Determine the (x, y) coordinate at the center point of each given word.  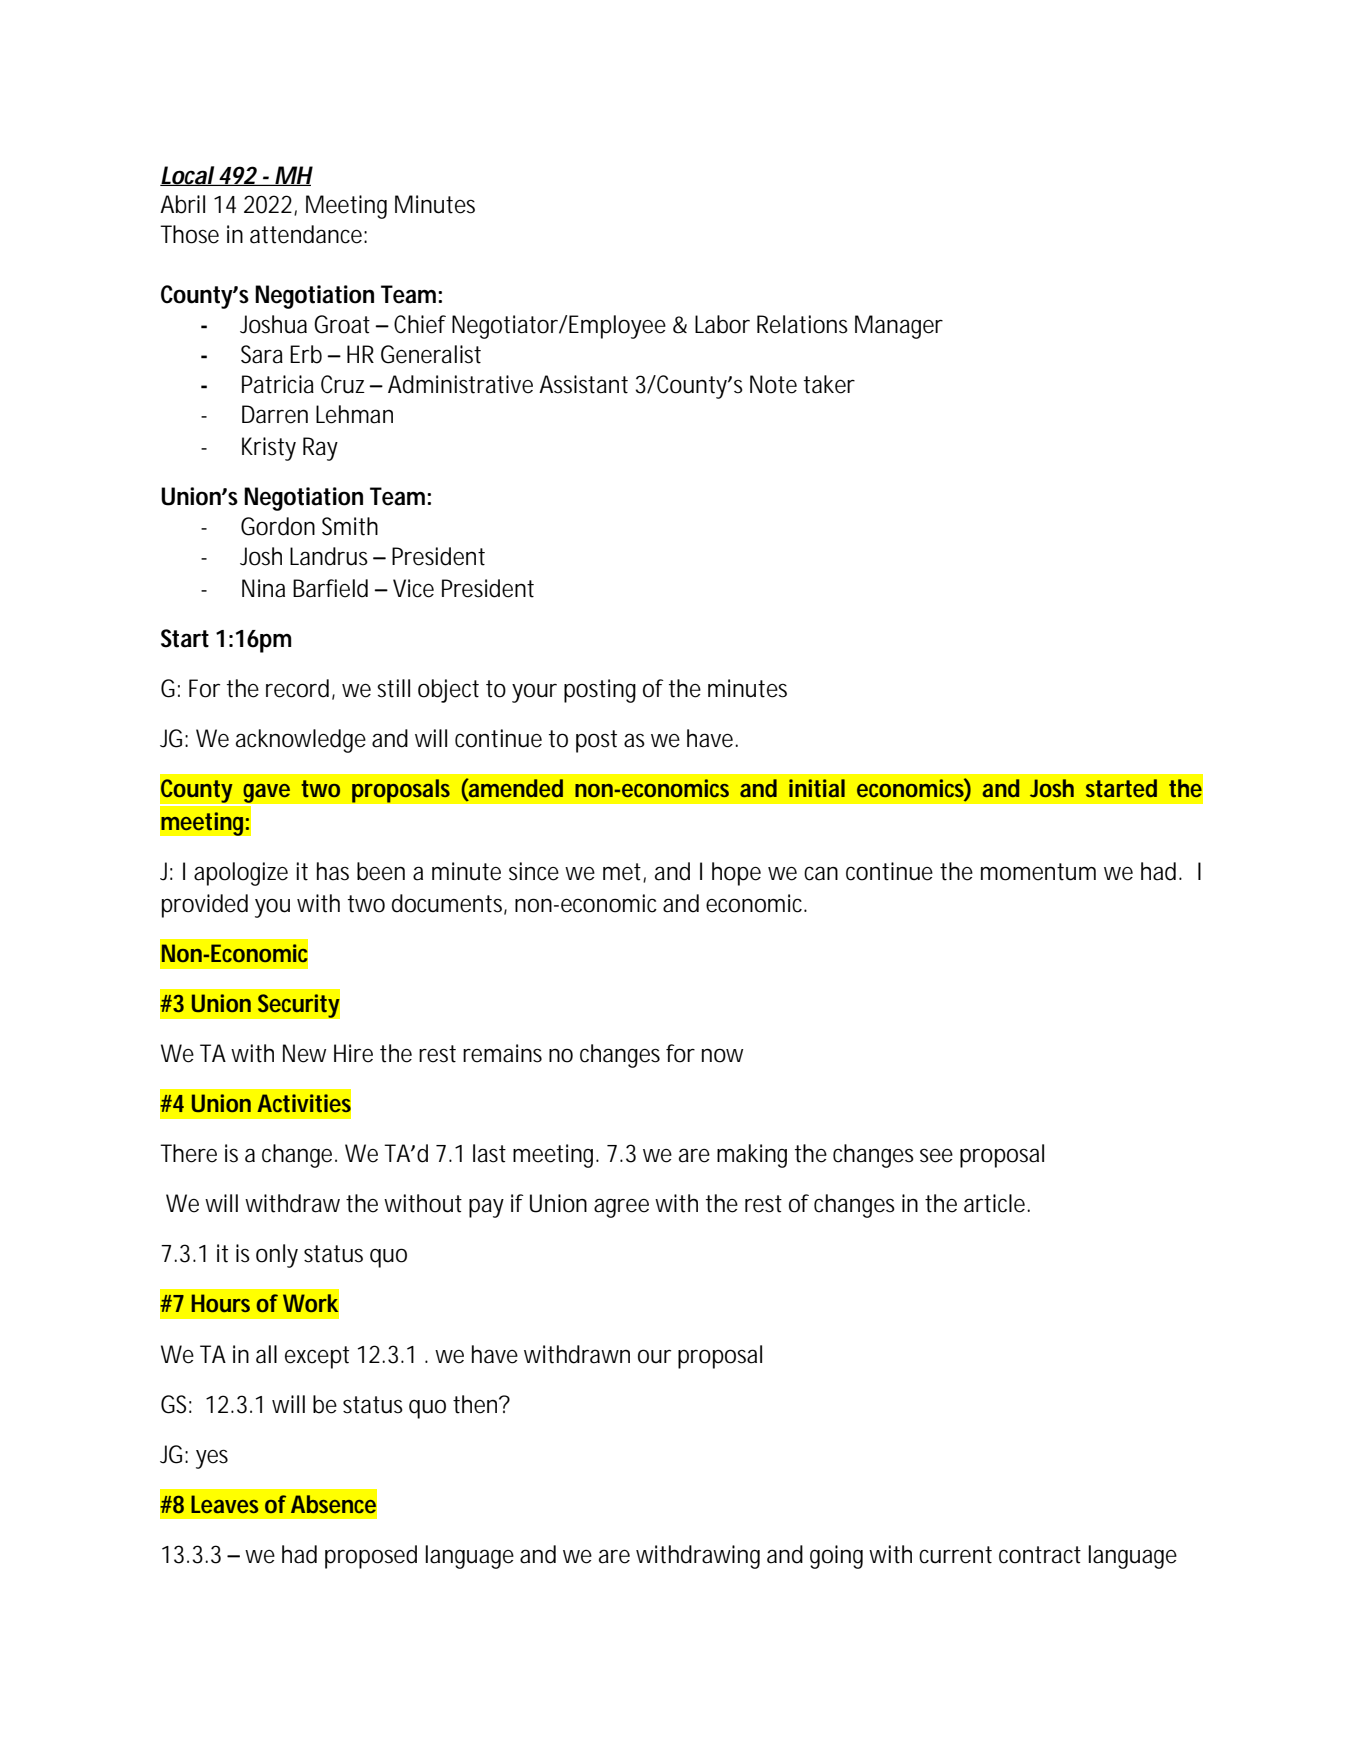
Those (189, 234)
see (936, 1156)
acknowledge (301, 741)
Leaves (224, 1504)
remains (502, 1053)
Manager (899, 327)
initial (817, 788)
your (534, 693)
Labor (722, 324)
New (304, 1053)
